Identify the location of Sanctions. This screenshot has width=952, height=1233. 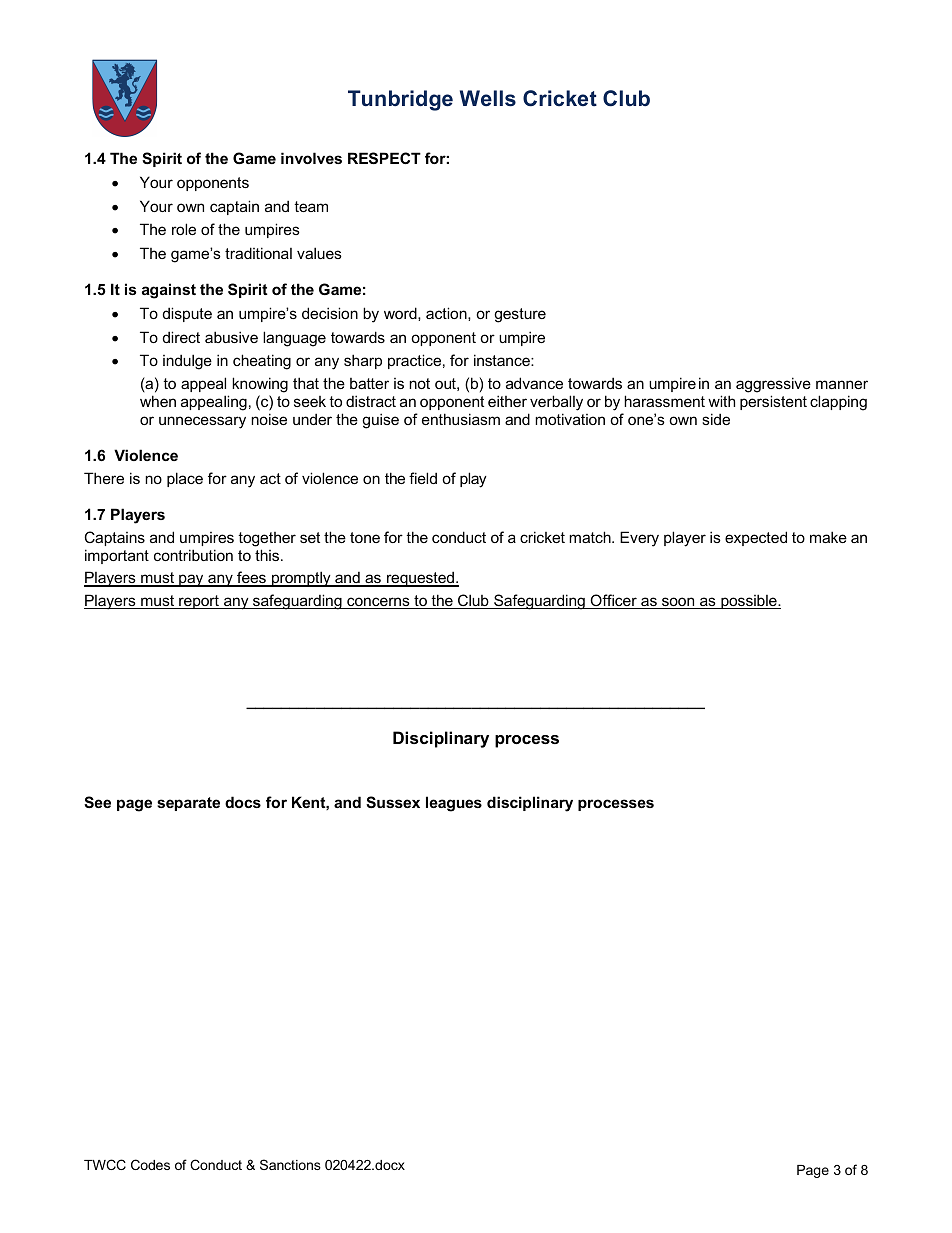
(290, 1164).
